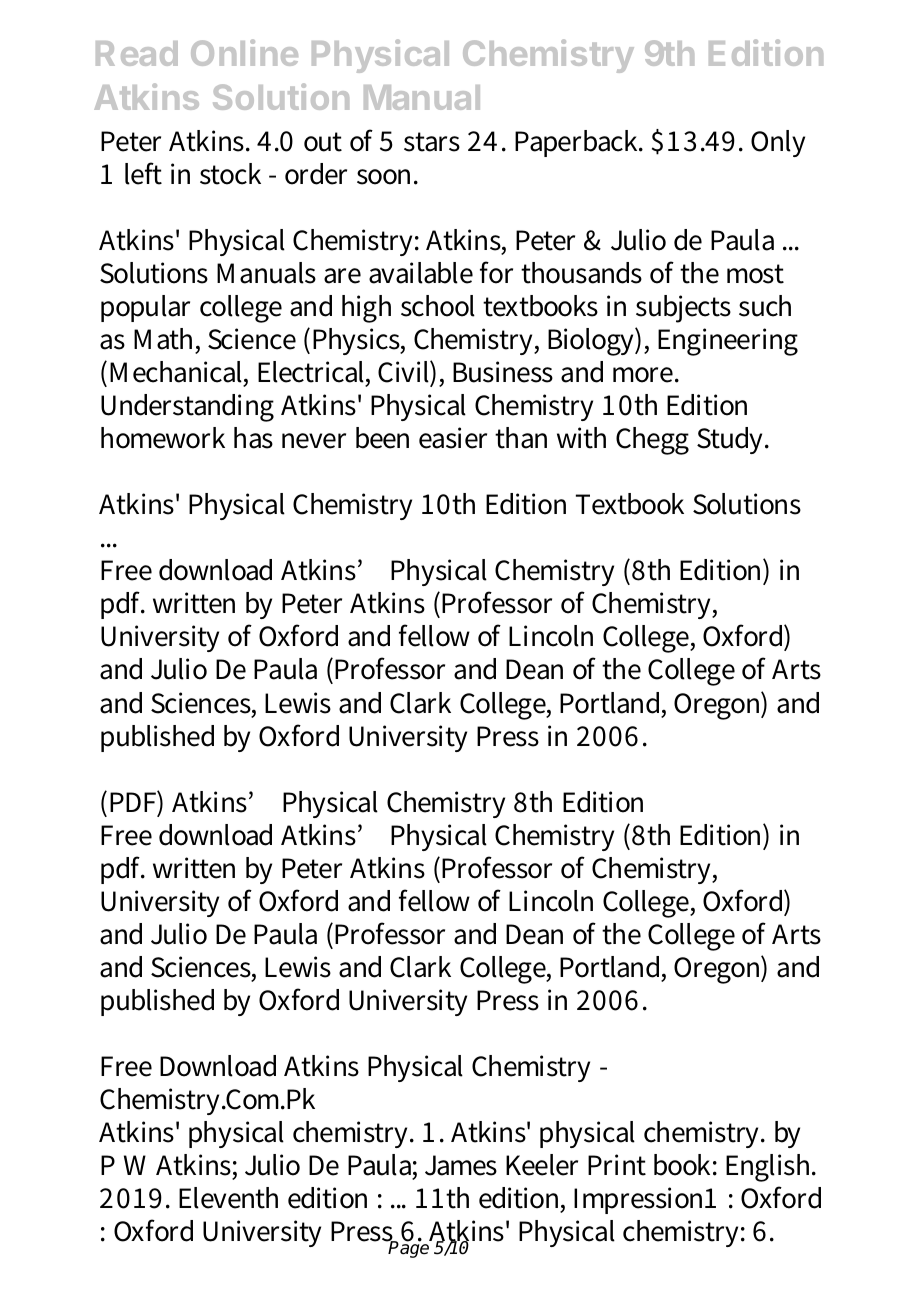 This screenshot has height=1311, width=924. What do you see at coordinates (770, 1168) in the screenshot?
I see `English` at bounding box center [770, 1168].
